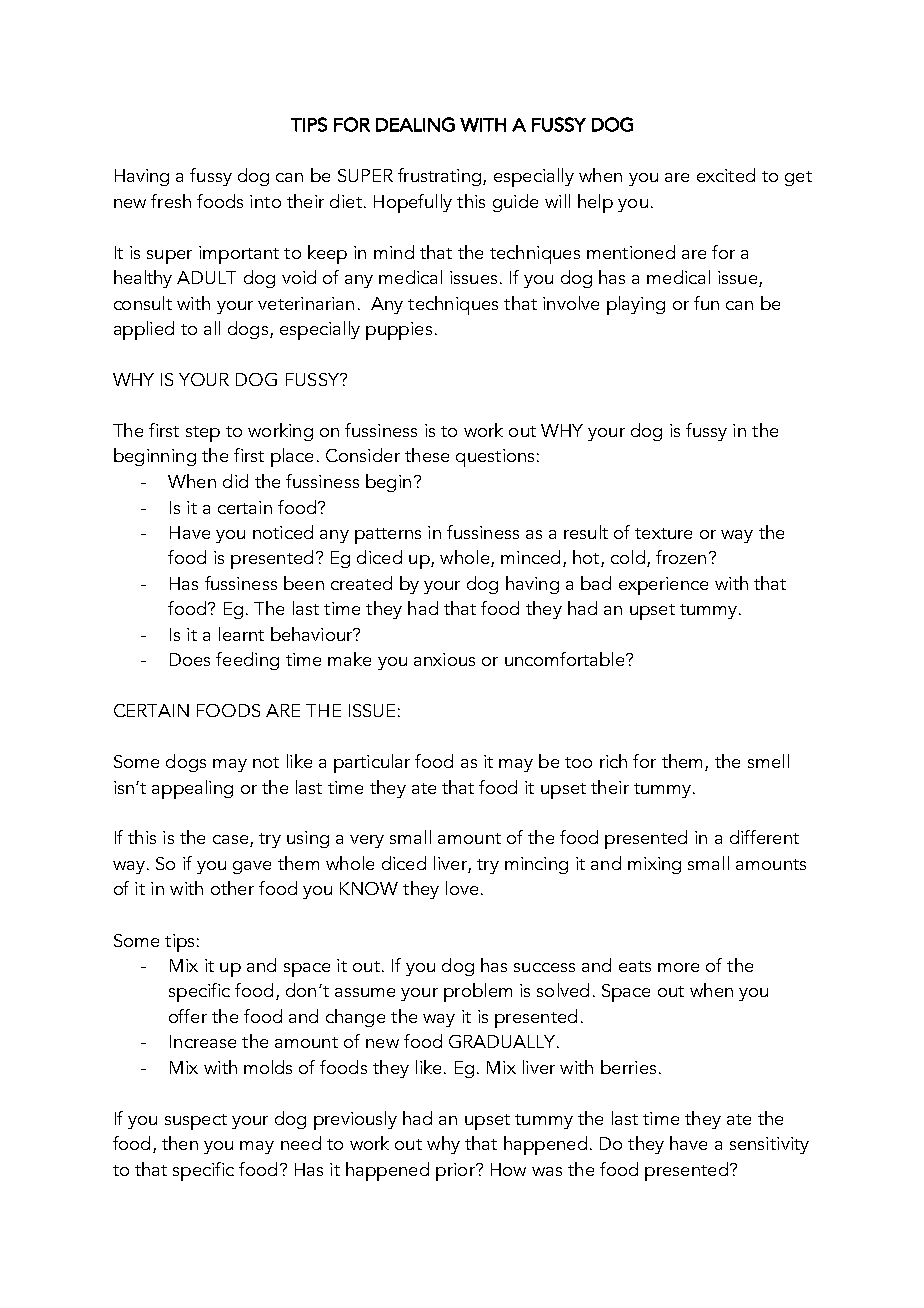 The width and height of the page is (924, 1308). Describe the element at coordinates (241, 634) in the page. I see `learnt` at that location.
